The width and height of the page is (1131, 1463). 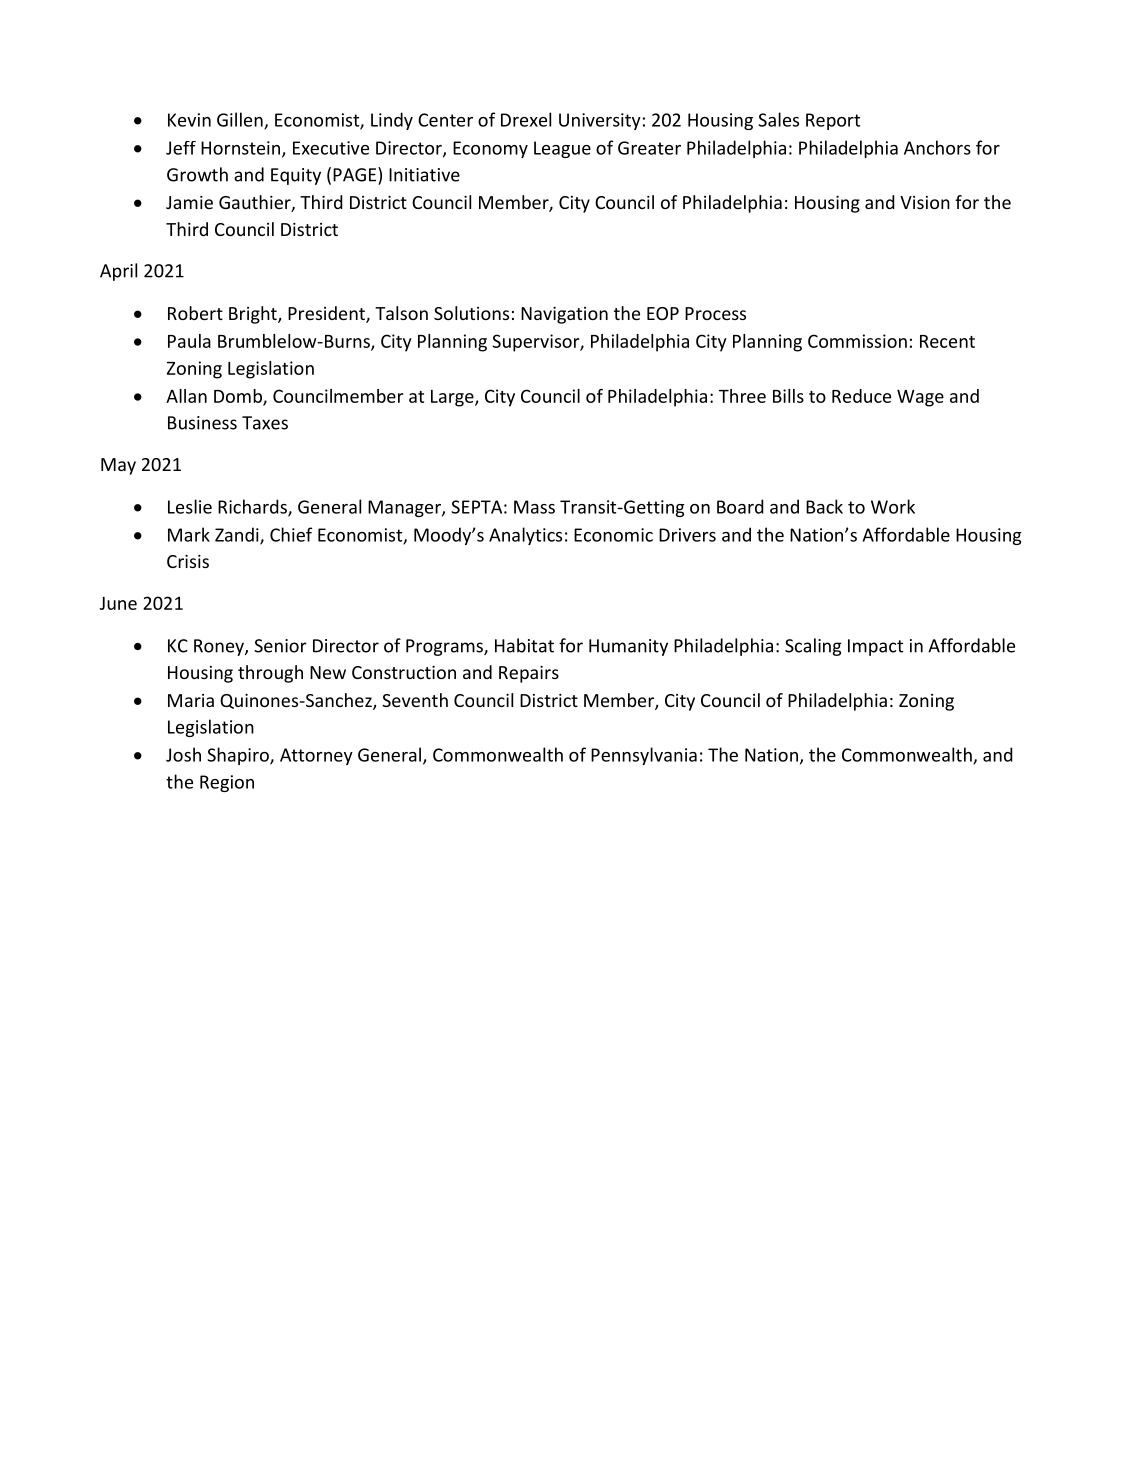 I want to click on Paula, so click(x=189, y=341).
